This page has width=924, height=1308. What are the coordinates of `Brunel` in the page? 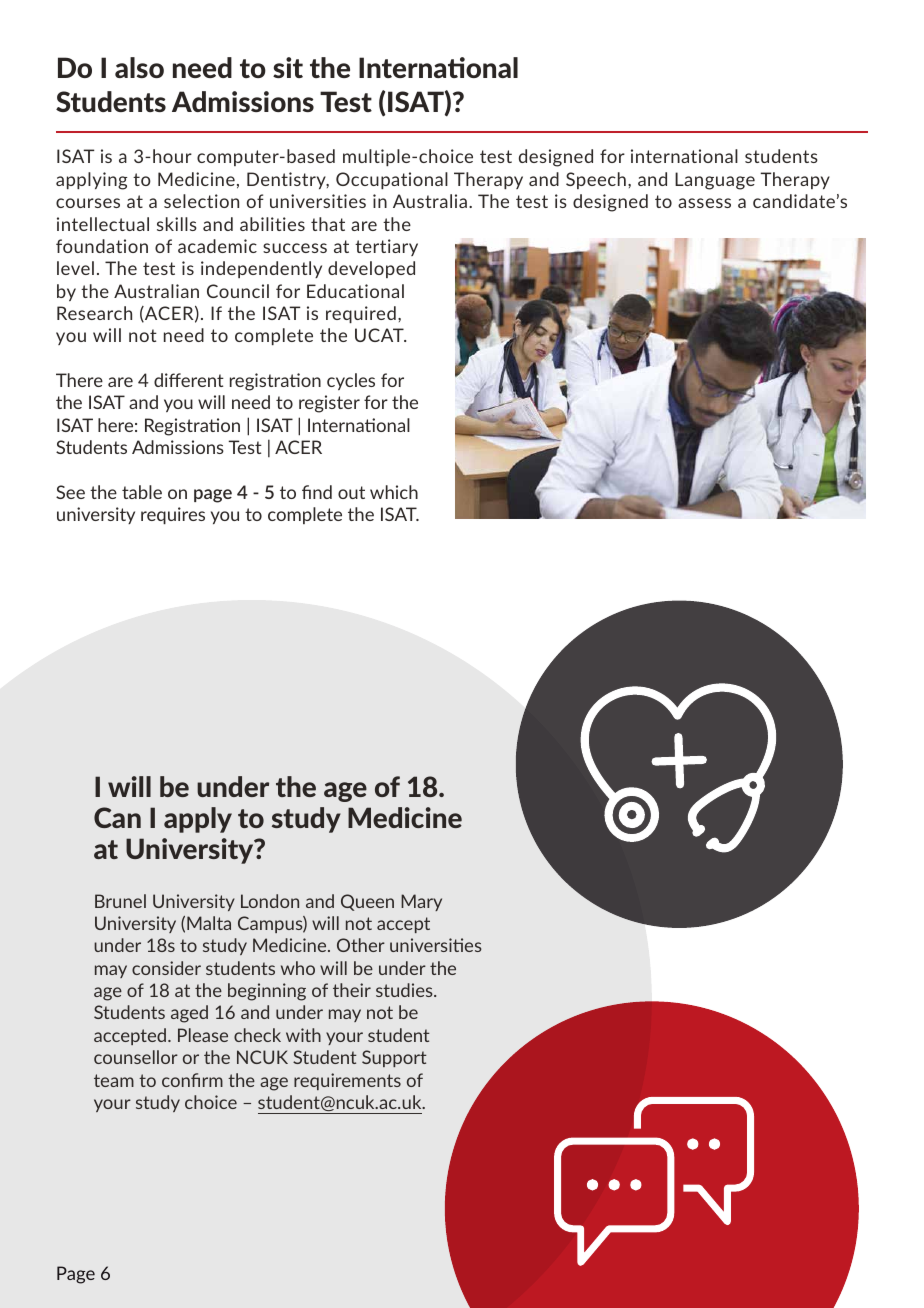 It's located at (120, 901).
